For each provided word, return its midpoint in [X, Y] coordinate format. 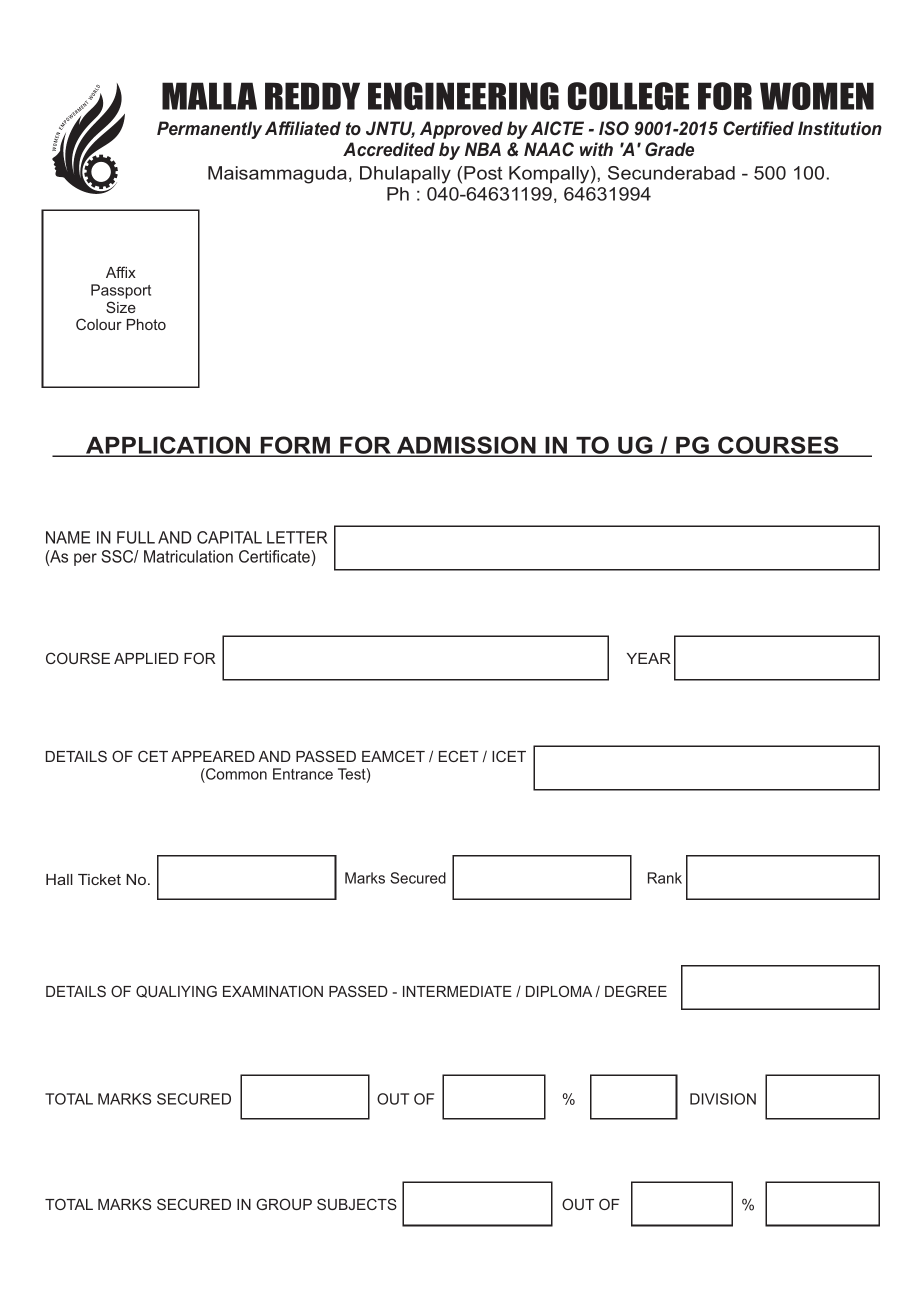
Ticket [99, 879]
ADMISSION [466, 446]
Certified [758, 128]
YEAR [649, 658]
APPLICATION [168, 446]
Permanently [209, 130]
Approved [461, 130]
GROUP [284, 1204]
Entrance [303, 774]
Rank [665, 878]
